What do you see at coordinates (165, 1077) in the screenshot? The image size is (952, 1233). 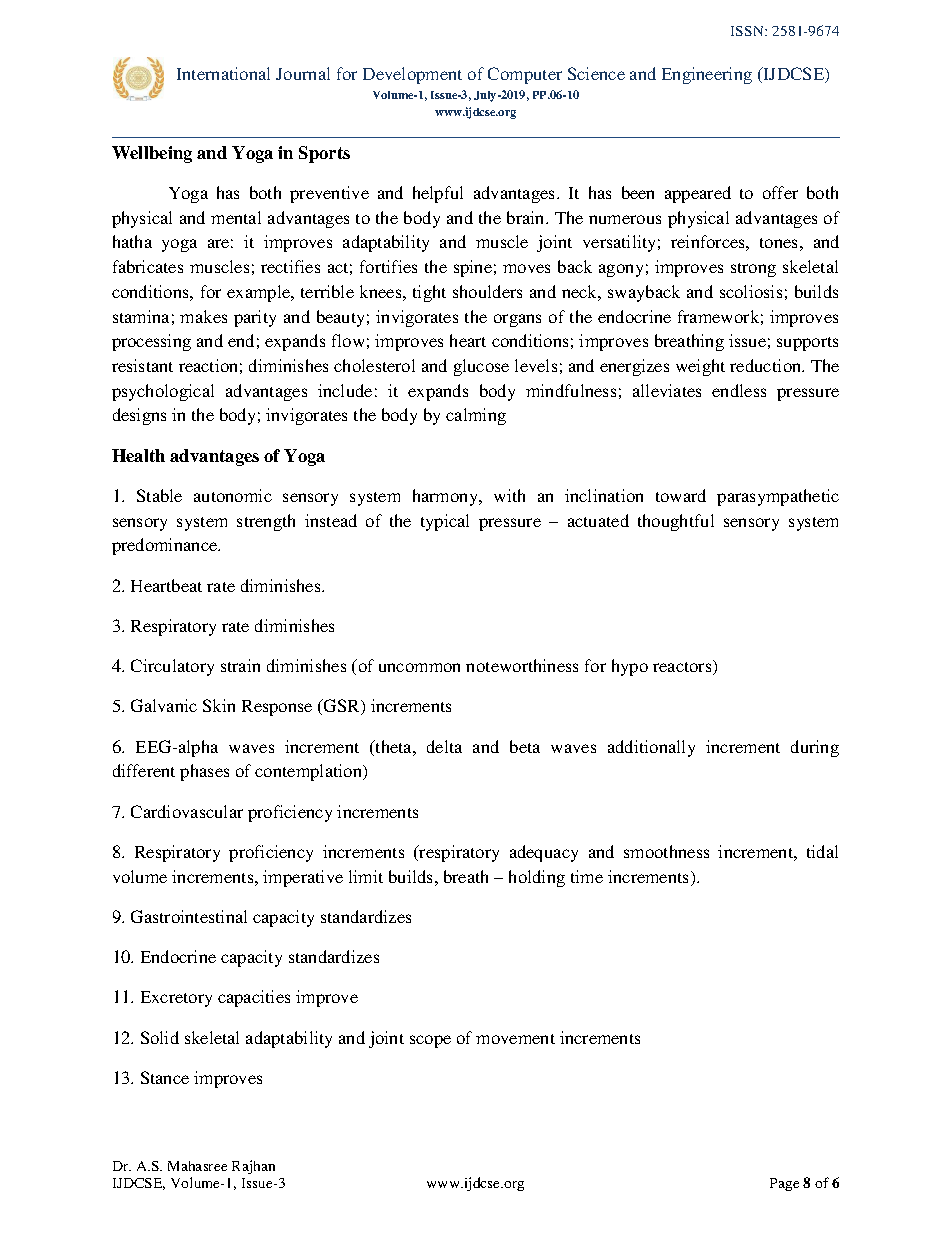 I see `Stance` at bounding box center [165, 1077].
